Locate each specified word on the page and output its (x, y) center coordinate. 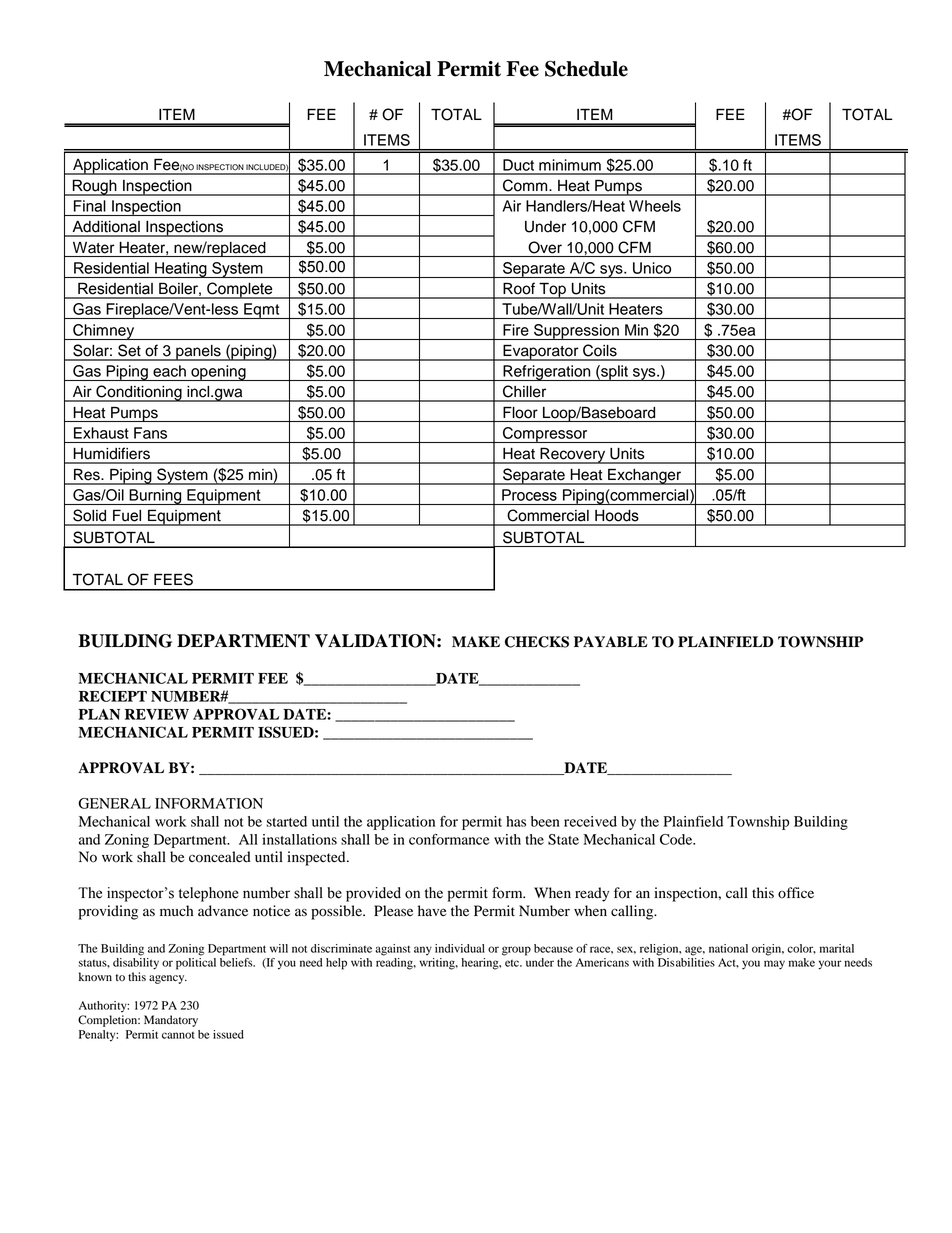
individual (460, 948)
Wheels (655, 206)
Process (529, 495)
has (516, 821)
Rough (94, 187)
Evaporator (541, 353)
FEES (173, 579)
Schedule (586, 69)
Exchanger (645, 477)
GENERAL (114, 803)
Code (677, 839)
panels (198, 353)
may (774, 965)
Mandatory (171, 1021)
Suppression (576, 332)
